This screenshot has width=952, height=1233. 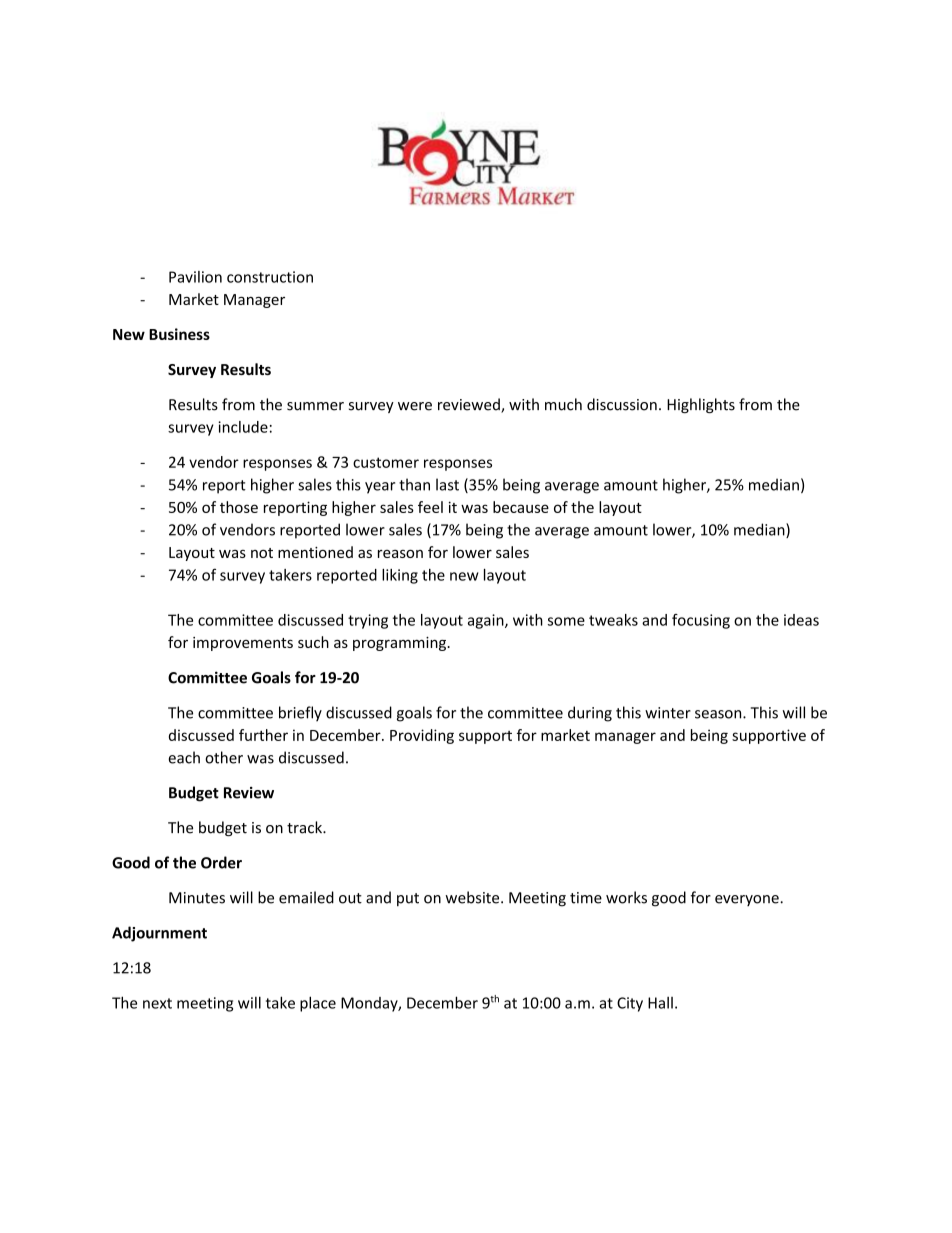 What do you see at coordinates (422, 736) in the screenshot?
I see `Providing` at bounding box center [422, 736].
